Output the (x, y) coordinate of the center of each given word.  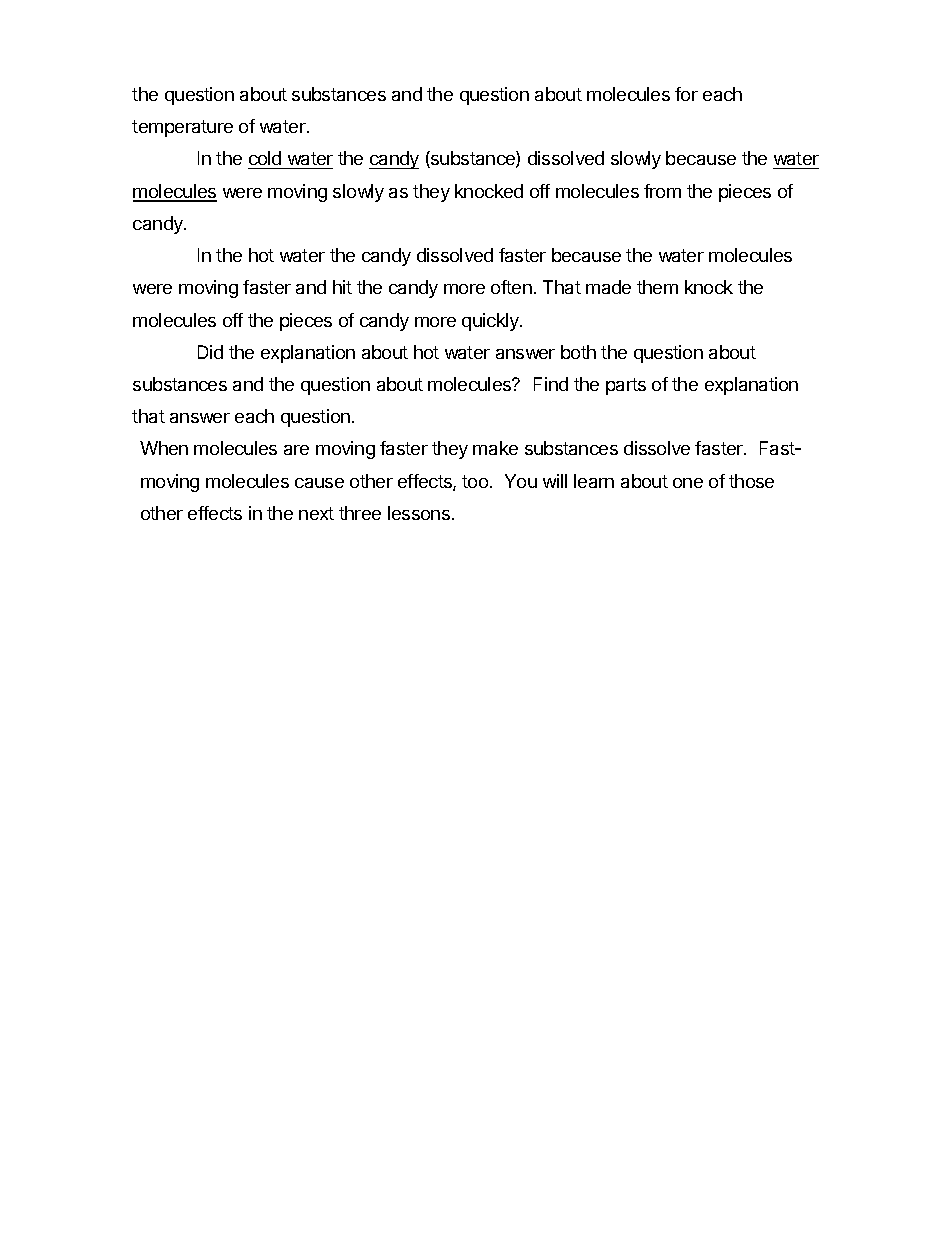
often (511, 287)
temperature (182, 128)
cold (266, 160)
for (686, 94)
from (662, 191)
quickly (491, 322)
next (316, 513)
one (688, 483)
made (608, 287)
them (657, 287)
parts (626, 386)
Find (551, 384)
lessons (419, 513)
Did (210, 352)
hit (342, 287)
